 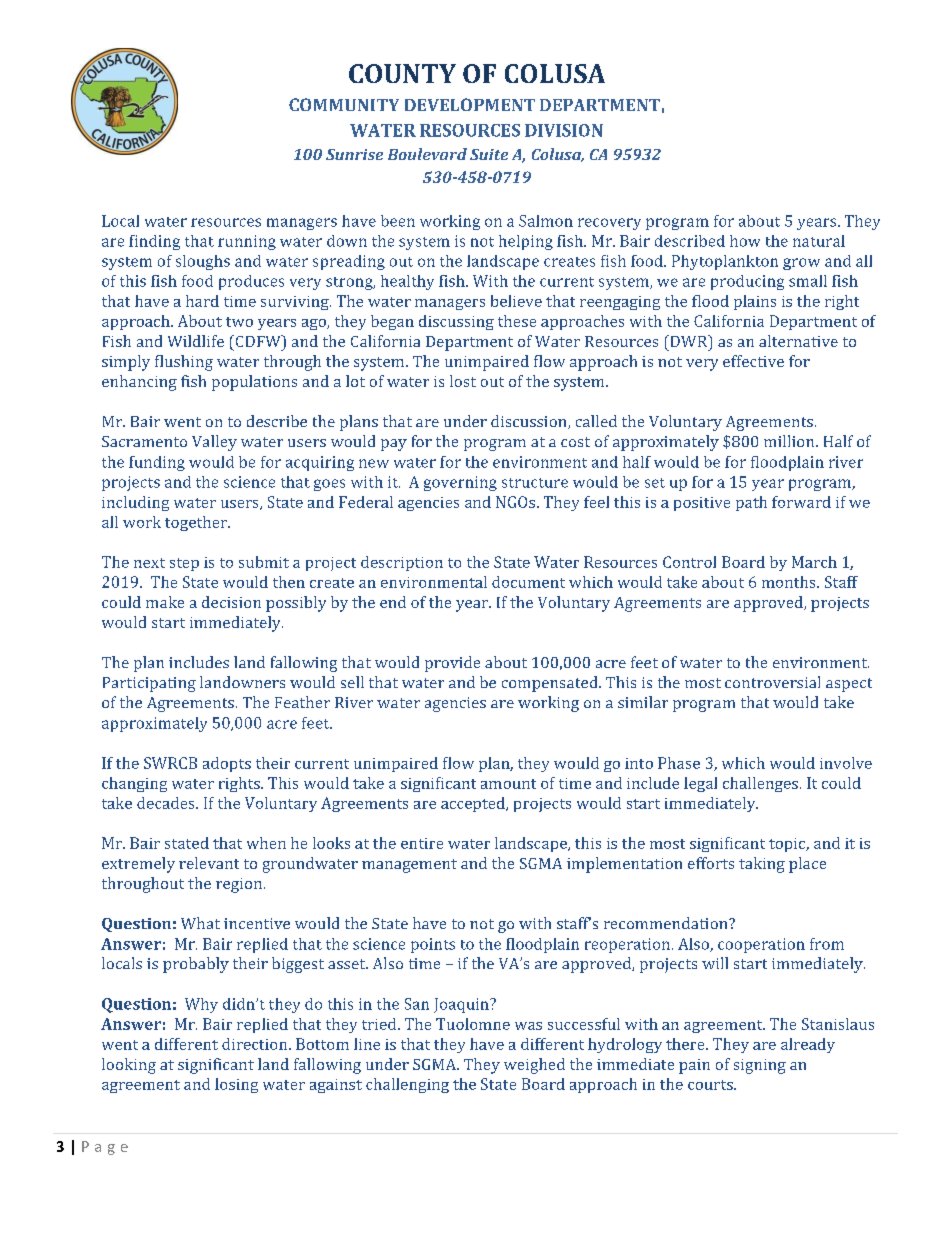 What do you see at coordinates (534, 1066) in the screenshot?
I see `weighed` at bounding box center [534, 1066].
